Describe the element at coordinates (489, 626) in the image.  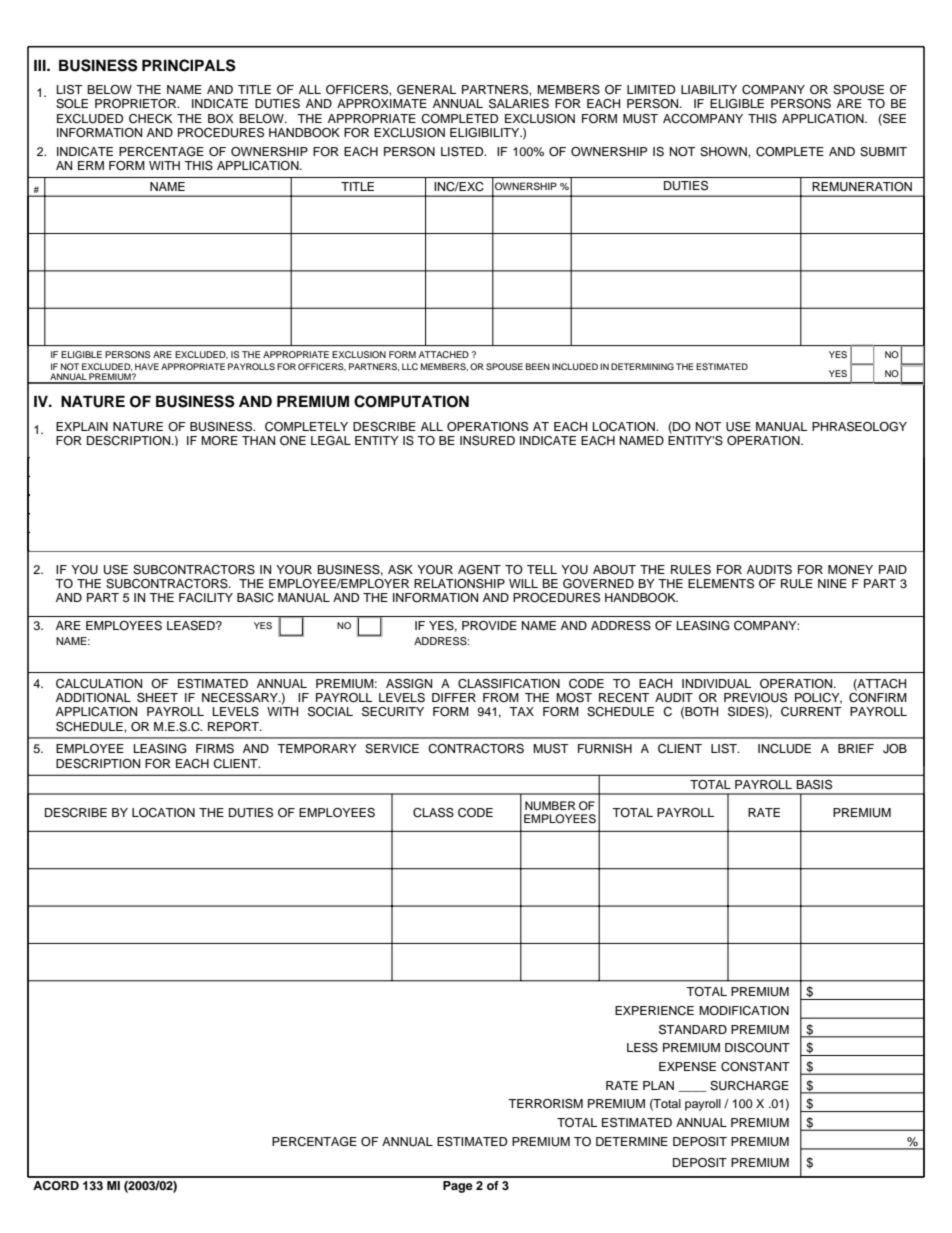
I see `PROVIDE` at that location.
